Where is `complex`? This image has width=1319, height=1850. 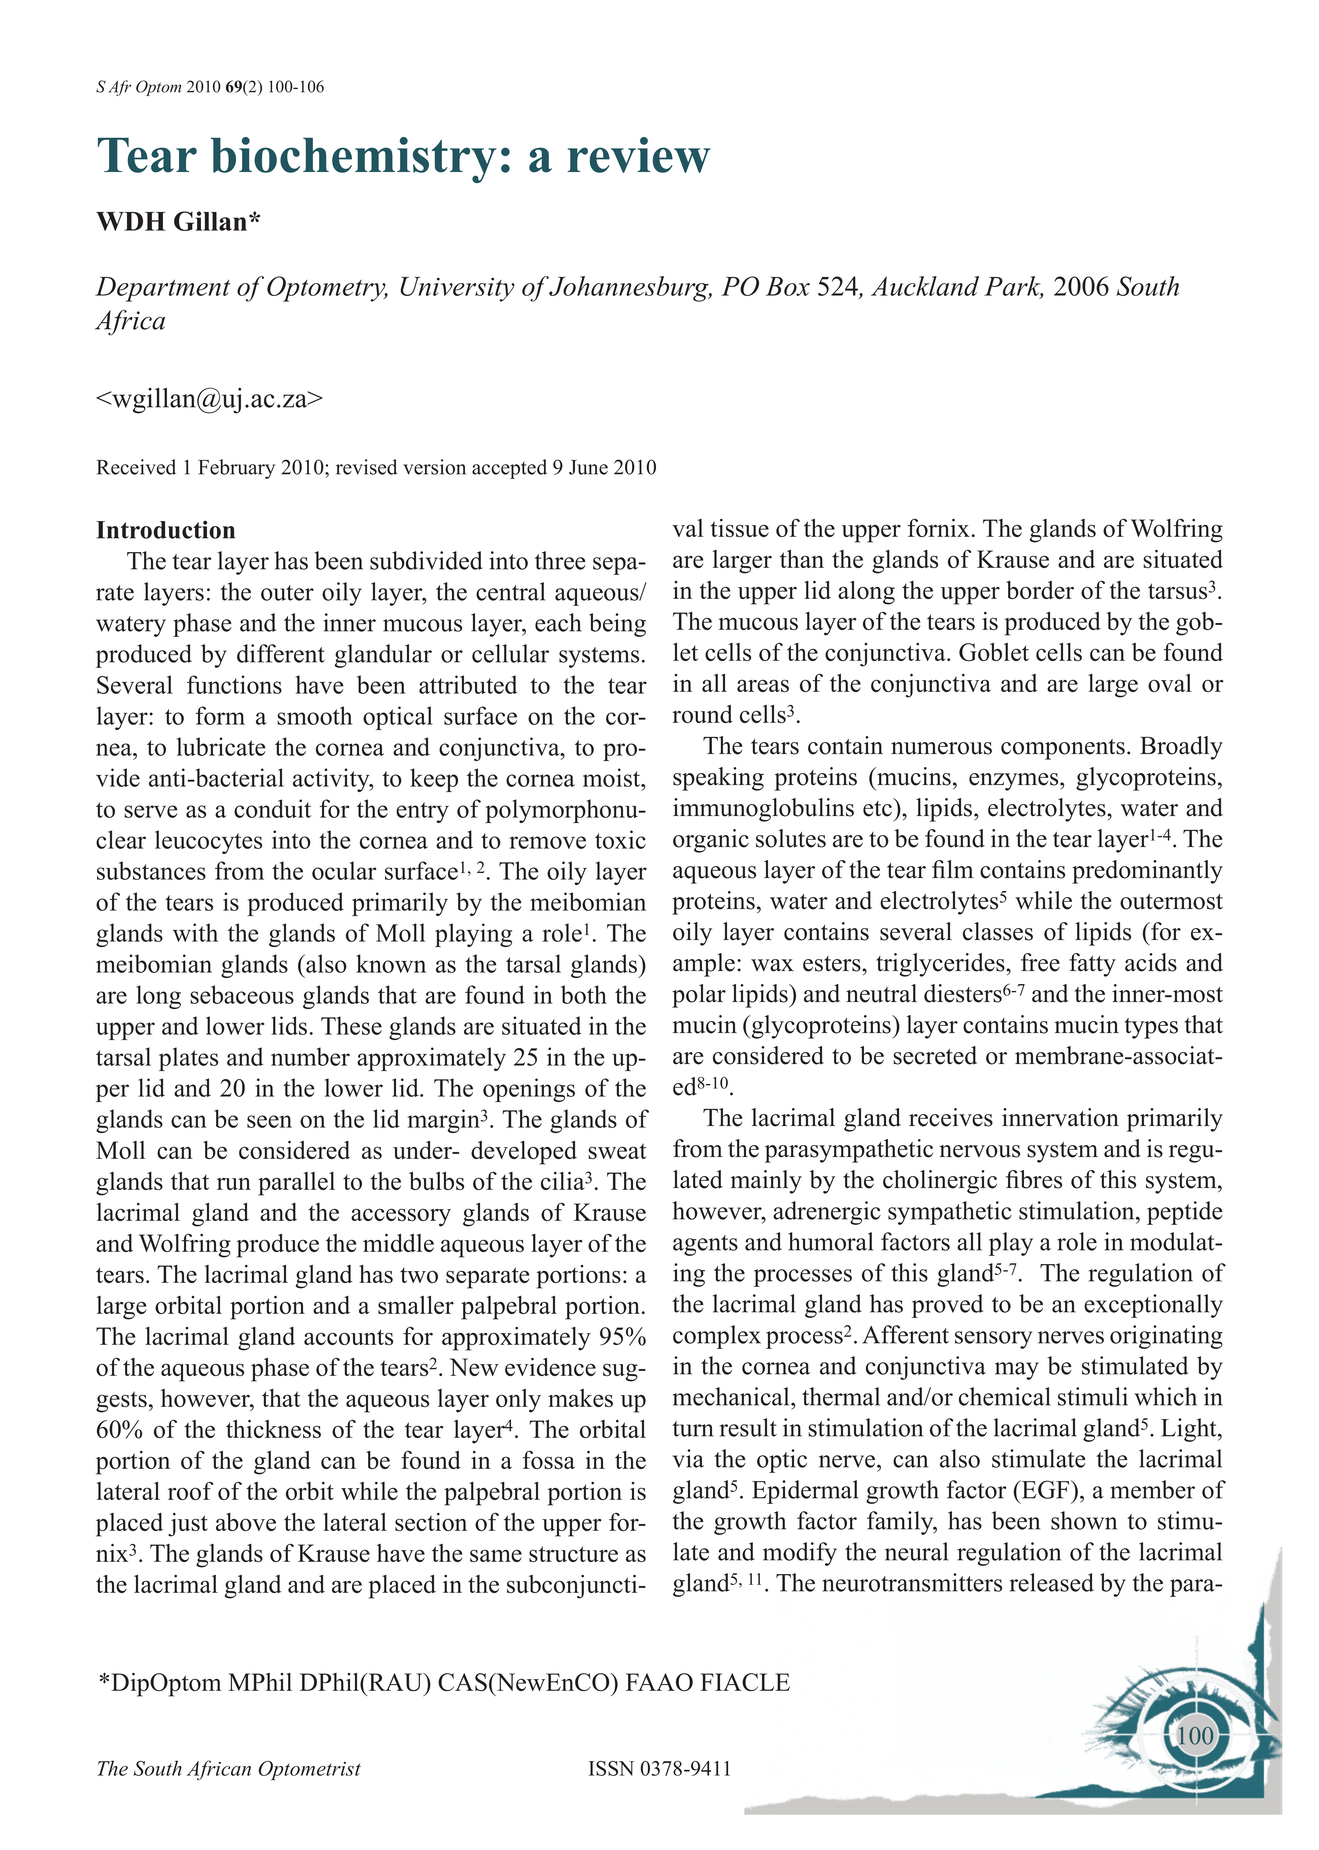 complex is located at coordinates (717, 1337).
